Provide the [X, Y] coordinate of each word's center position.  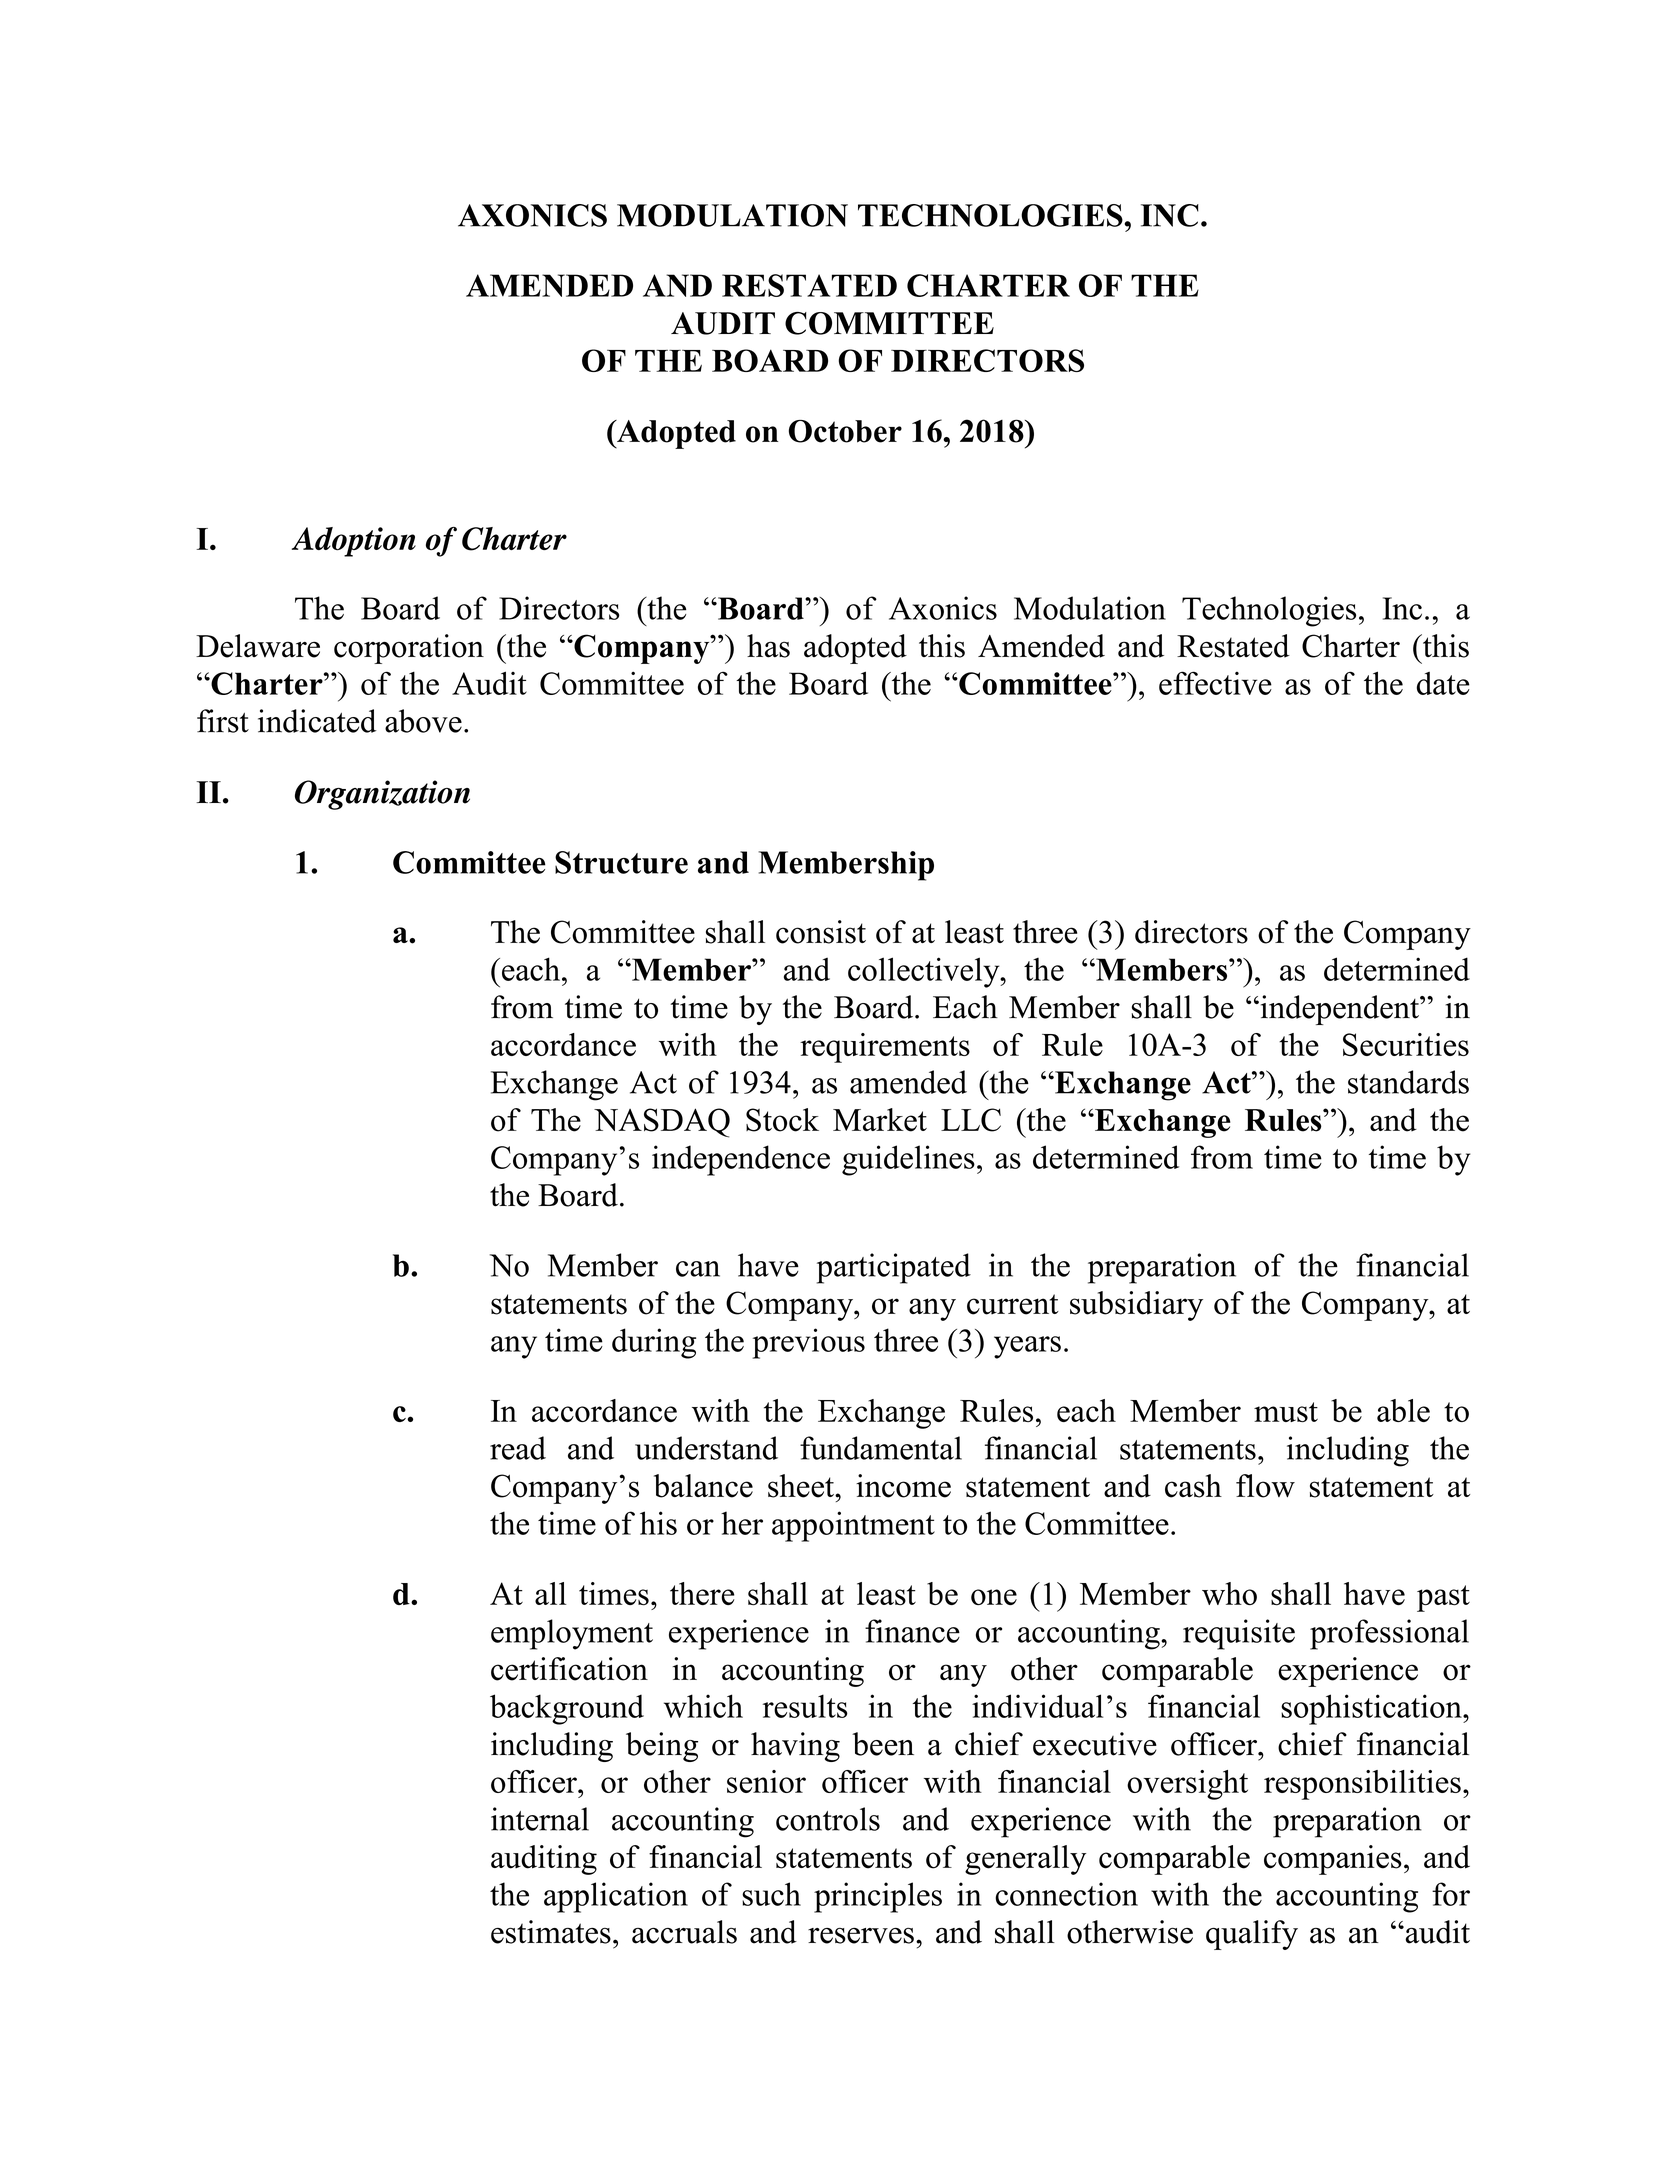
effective [1215, 683]
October [845, 431]
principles [878, 1897]
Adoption [354, 542]
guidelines [908, 1160]
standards [1408, 1082]
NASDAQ [662, 1123]
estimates [551, 1932]
